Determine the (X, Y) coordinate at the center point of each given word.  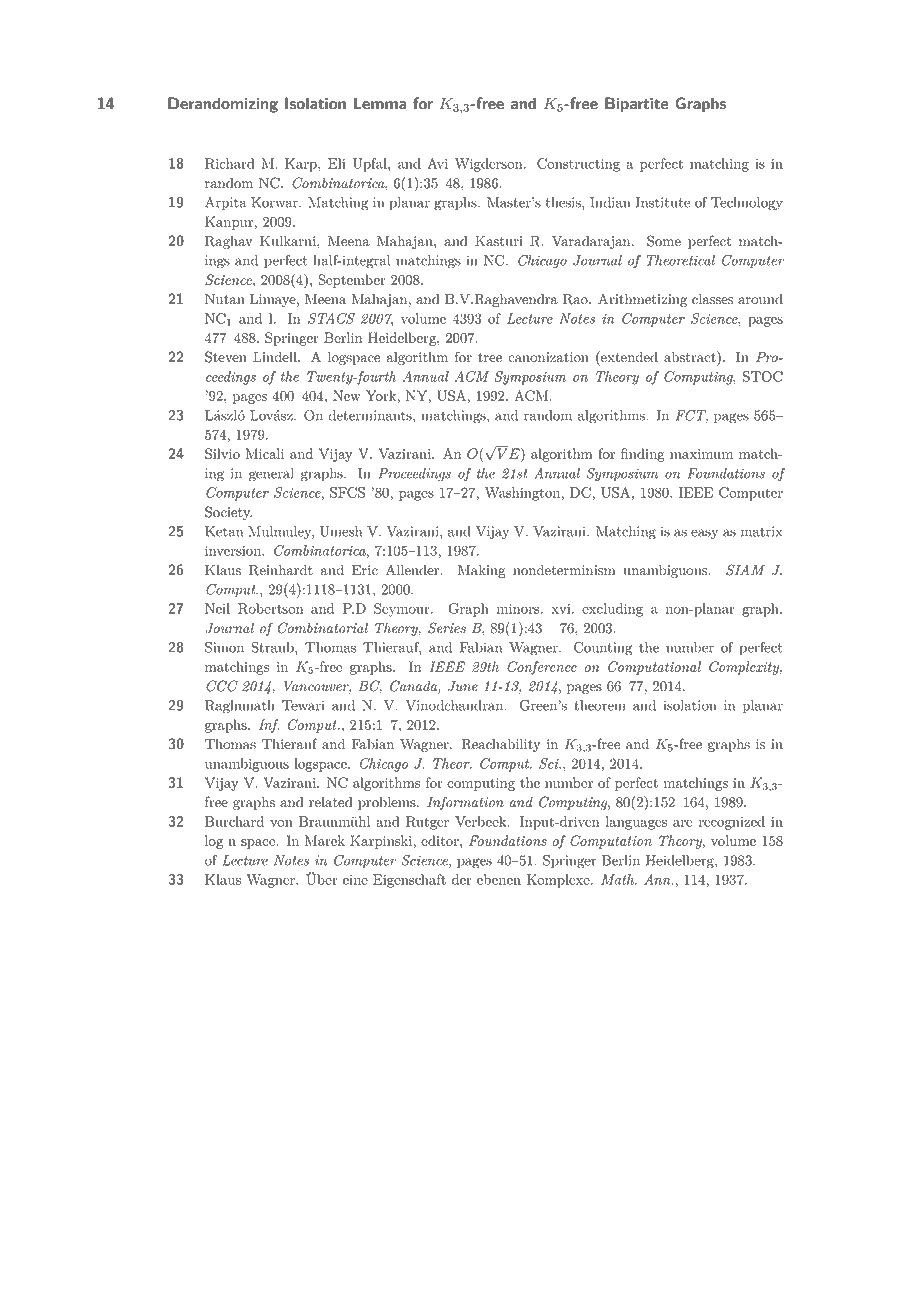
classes (712, 299)
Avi (437, 163)
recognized (732, 823)
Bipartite (637, 104)
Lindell (276, 357)
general (271, 475)
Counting (603, 649)
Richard (230, 163)
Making (482, 571)
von (281, 823)
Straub (273, 647)
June (463, 686)
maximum (701, 454)
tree (490, 358)
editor (441, 840)
